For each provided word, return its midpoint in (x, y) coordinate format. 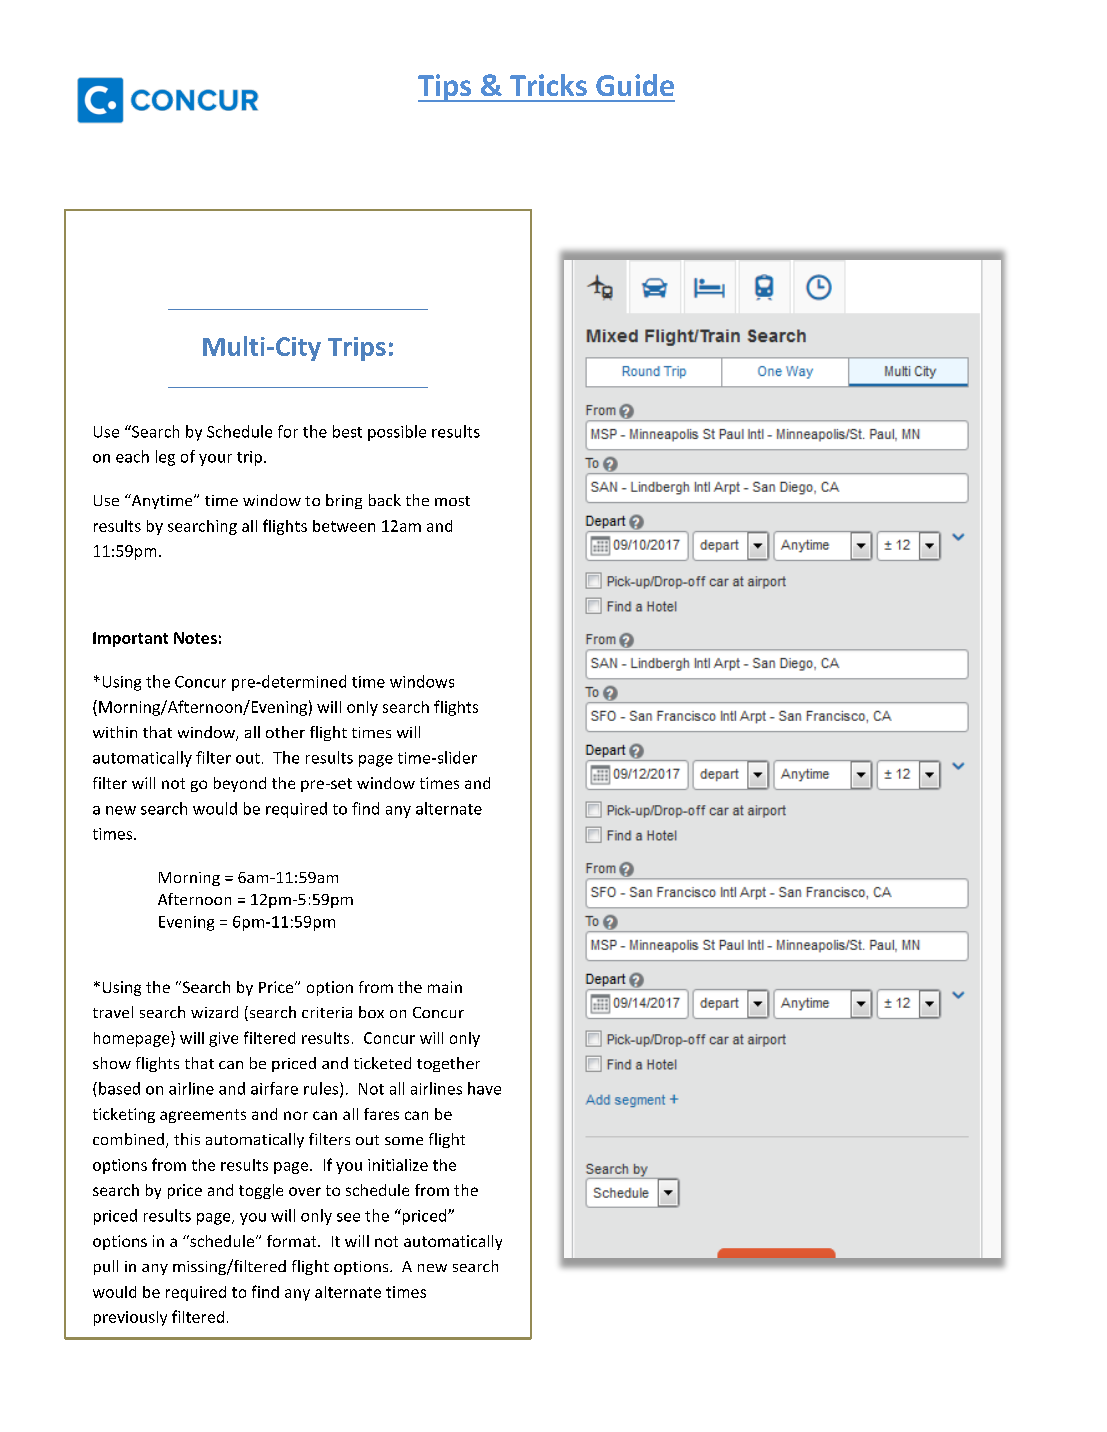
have (484, 1088)
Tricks (548, 85)
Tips (446, 88)
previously (130, 1318)
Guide (635, 85)
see (348, 1217)
